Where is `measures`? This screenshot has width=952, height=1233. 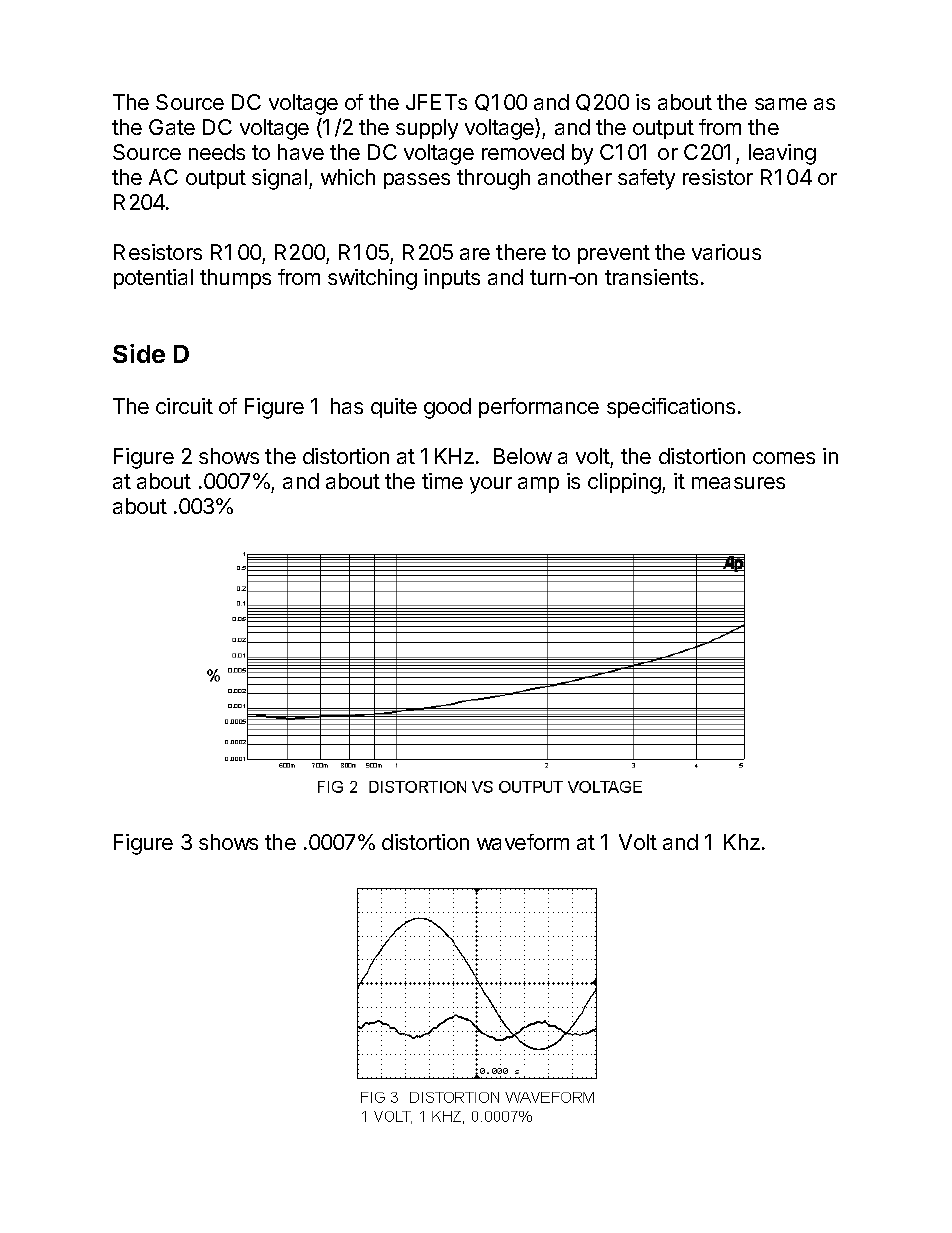
measures is located at coordinates (738, 483).
